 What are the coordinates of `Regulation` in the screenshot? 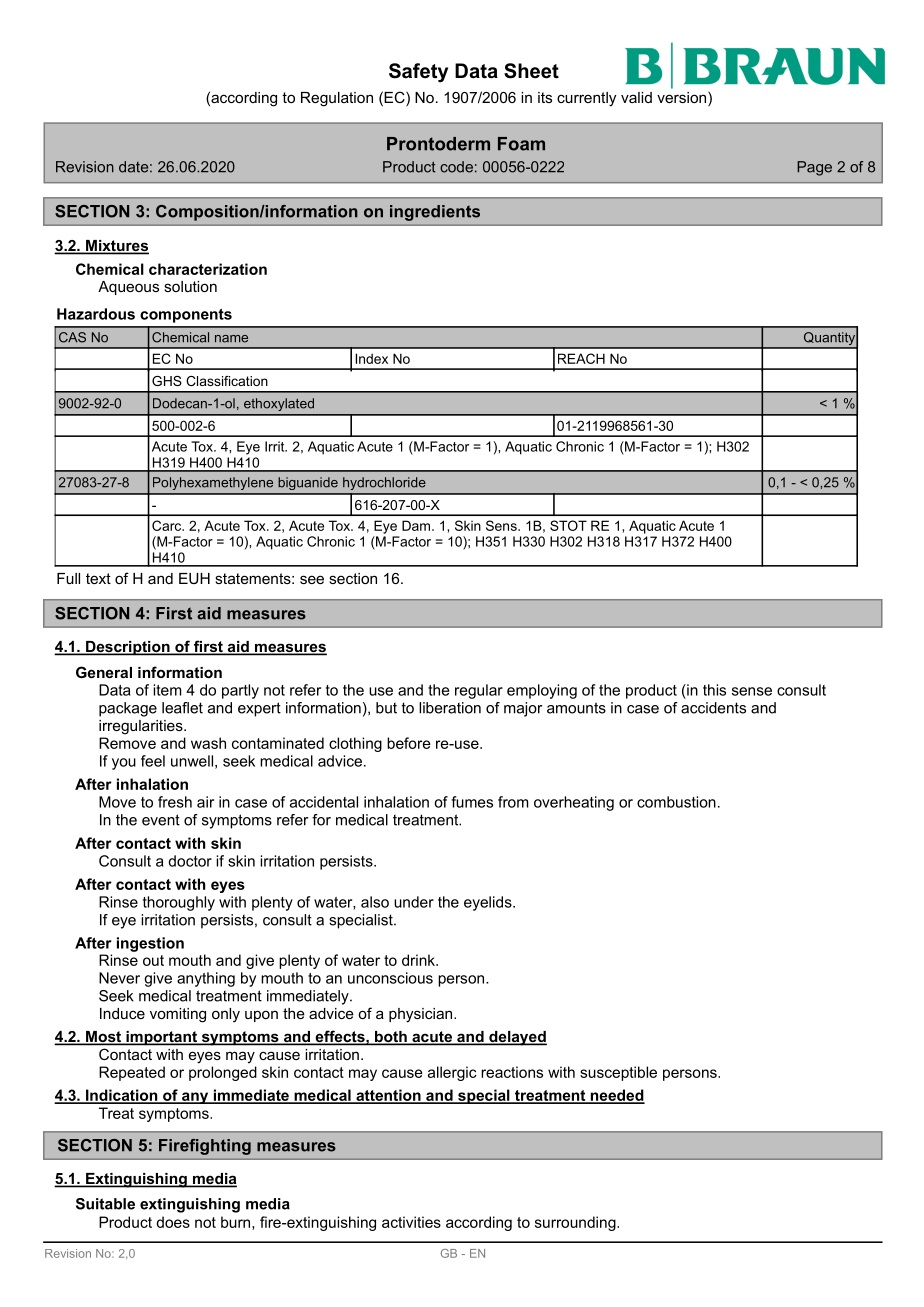 It's located at (337, 99).
